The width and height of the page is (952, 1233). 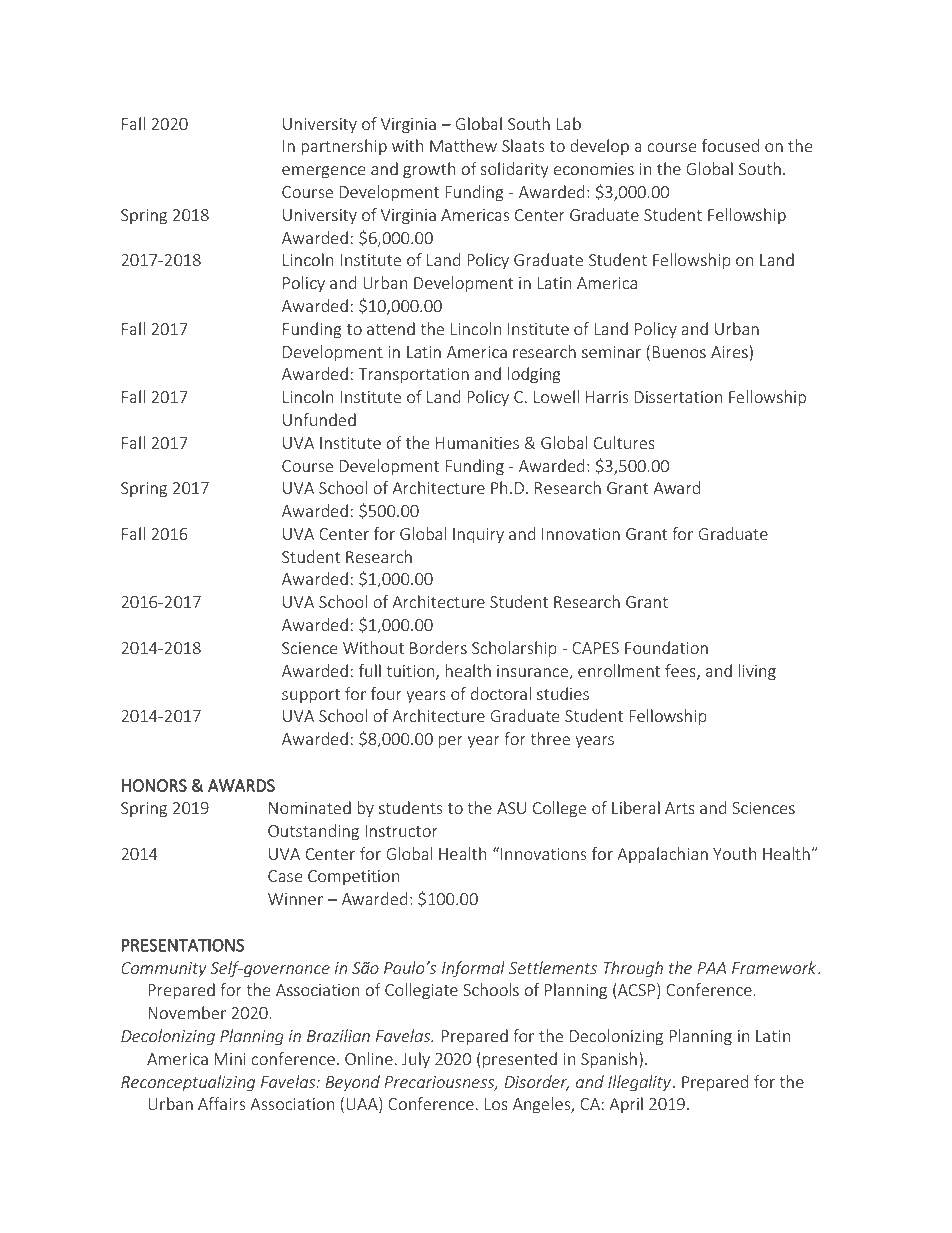 I want to click on Borders, so click(x=438, y=647).
